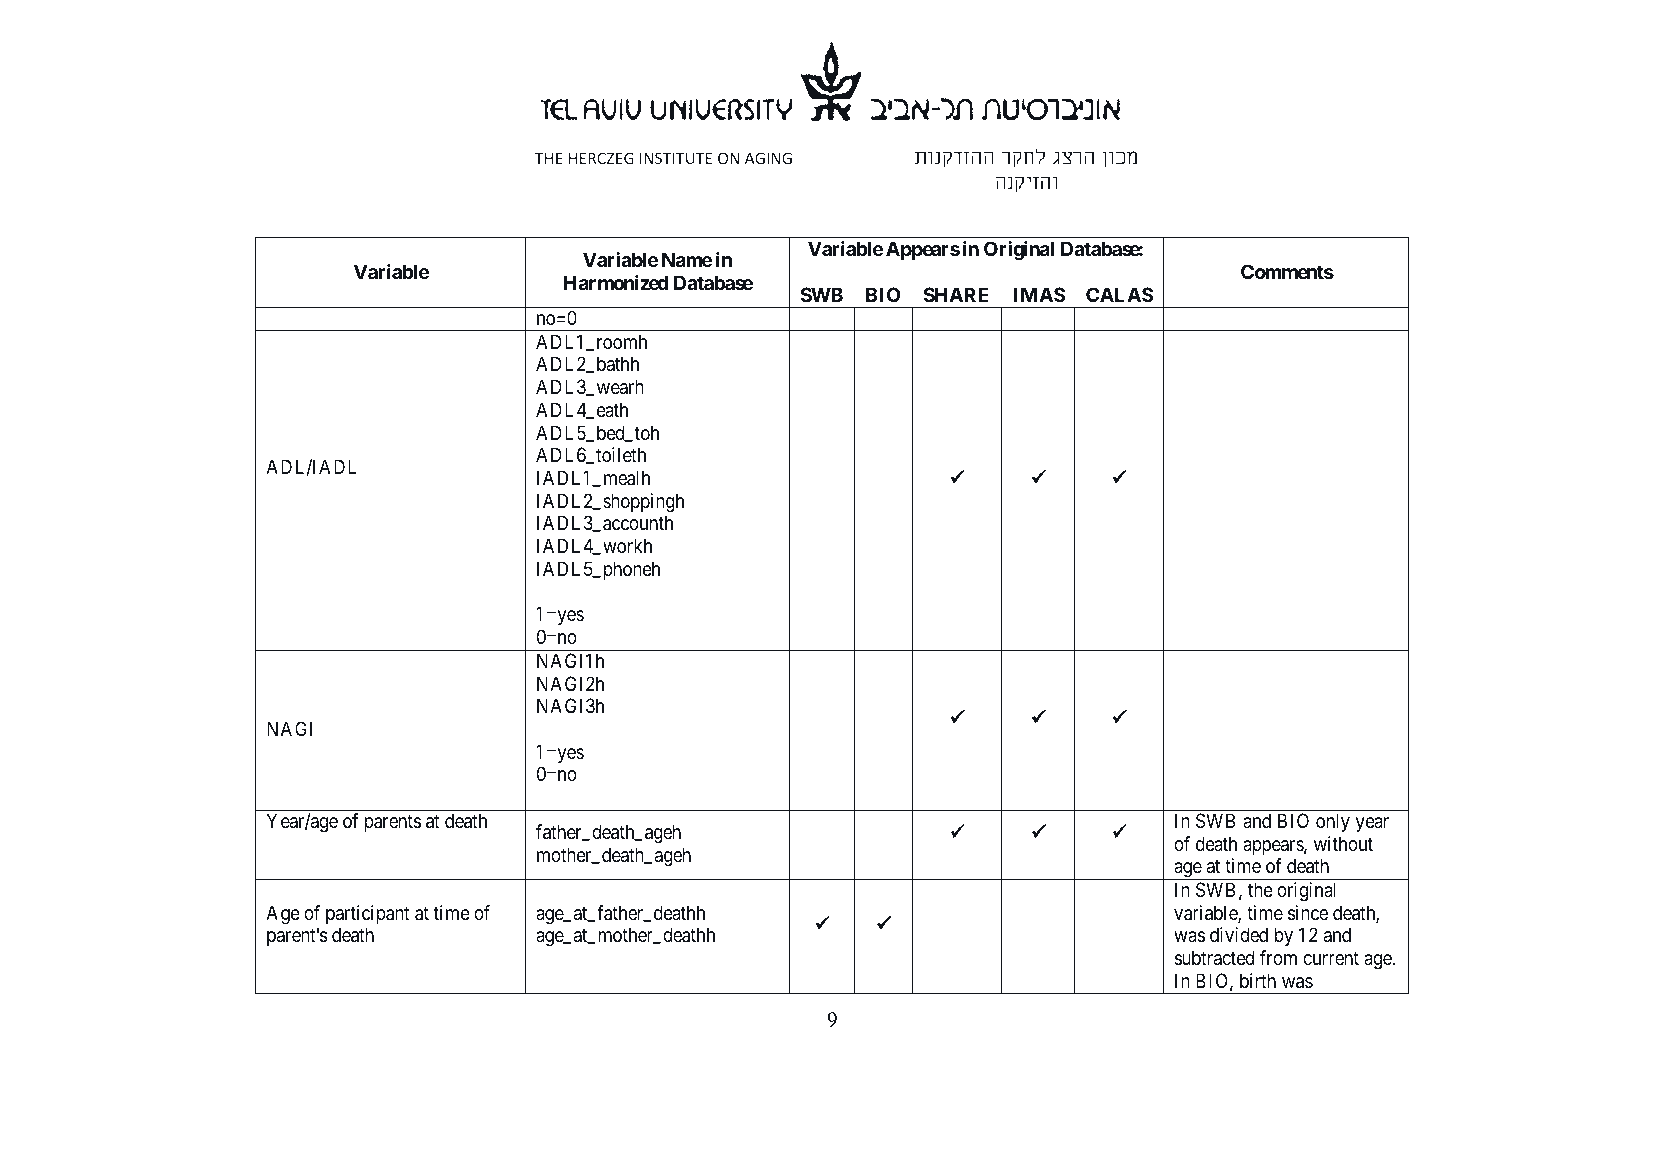 This image has height=1176, width=1664. I want to click on current, so click(1331, 958).
